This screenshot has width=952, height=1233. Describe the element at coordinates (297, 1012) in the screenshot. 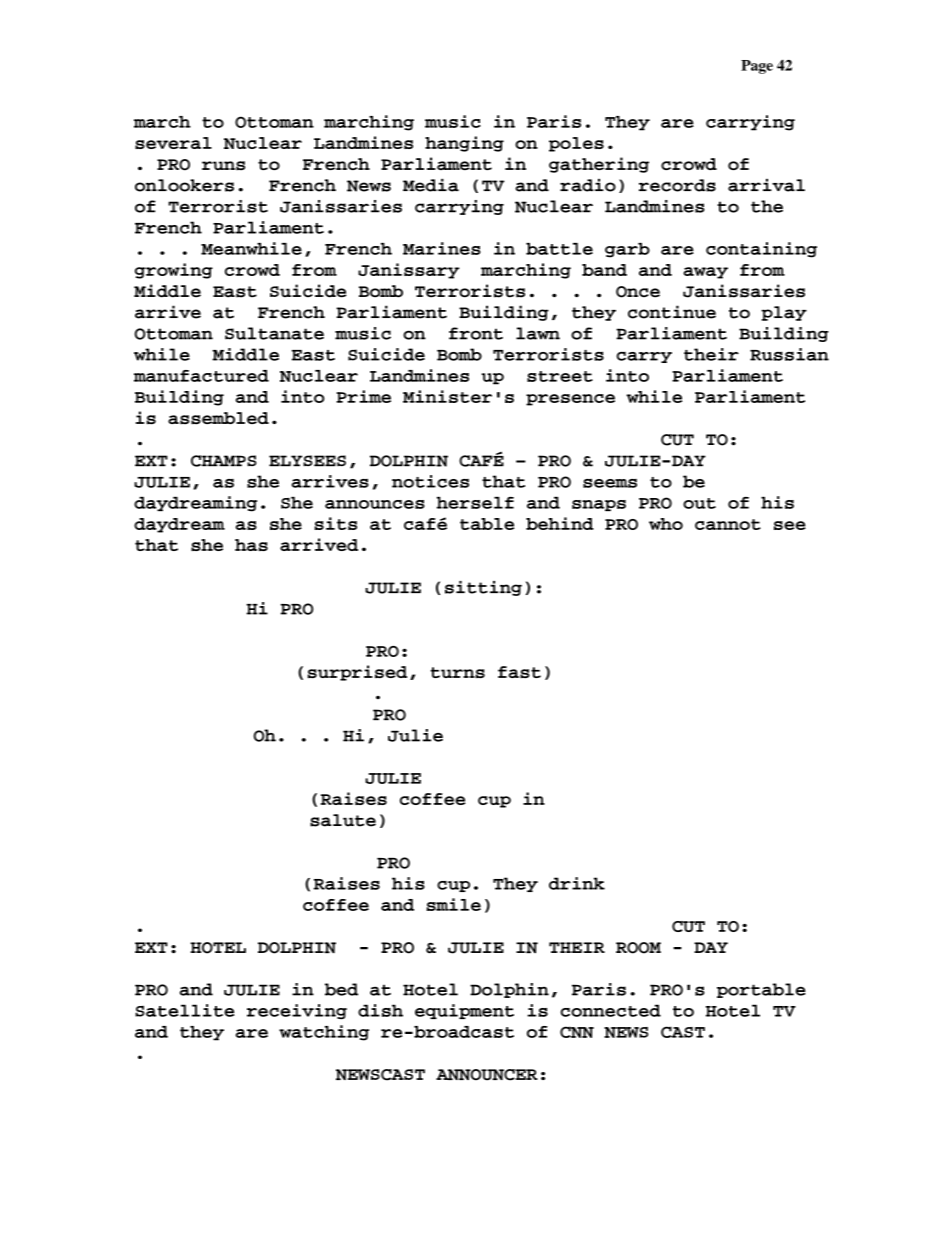

I see `receiving` at that location.
